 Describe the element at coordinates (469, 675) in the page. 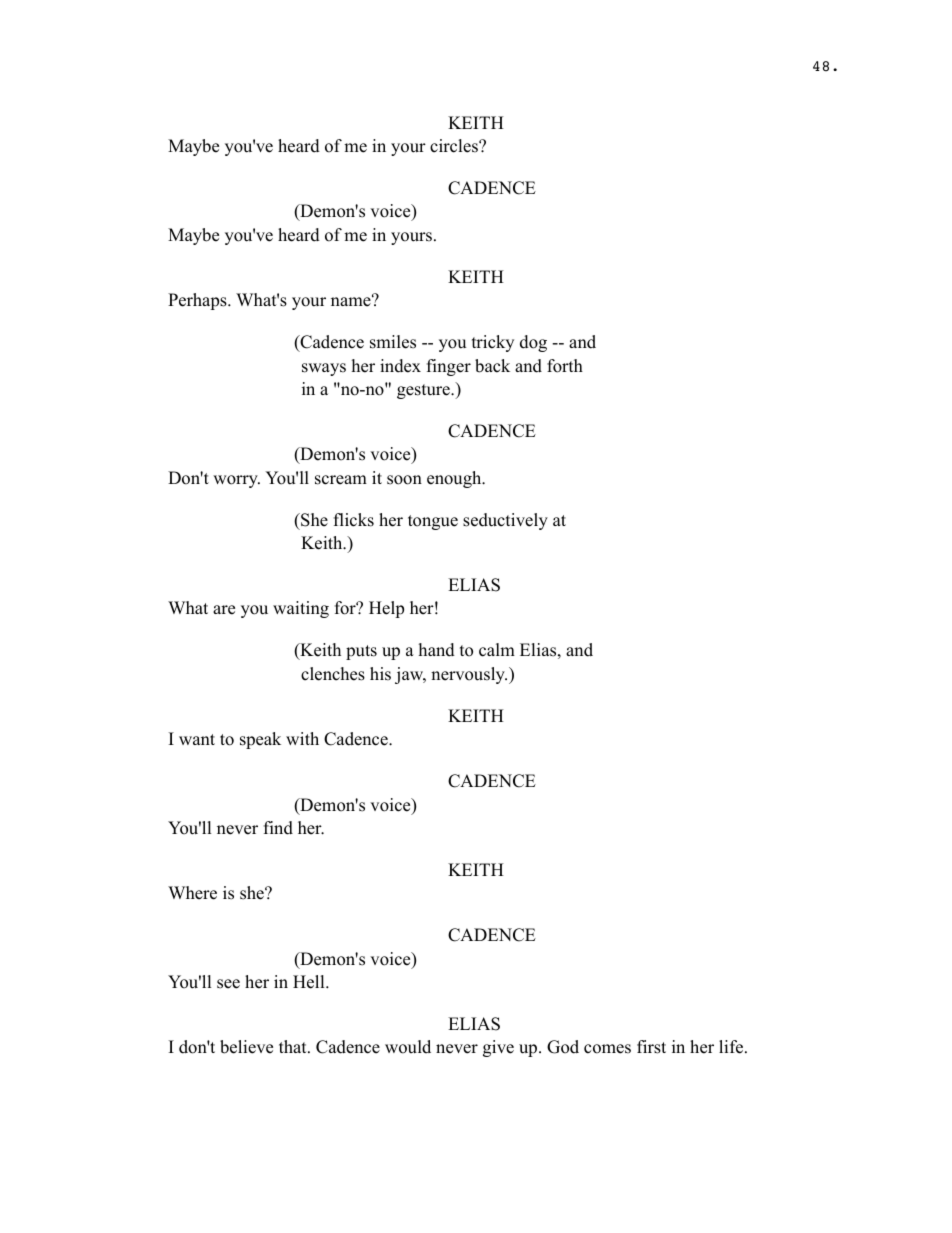

I see `nervously` at that location.
